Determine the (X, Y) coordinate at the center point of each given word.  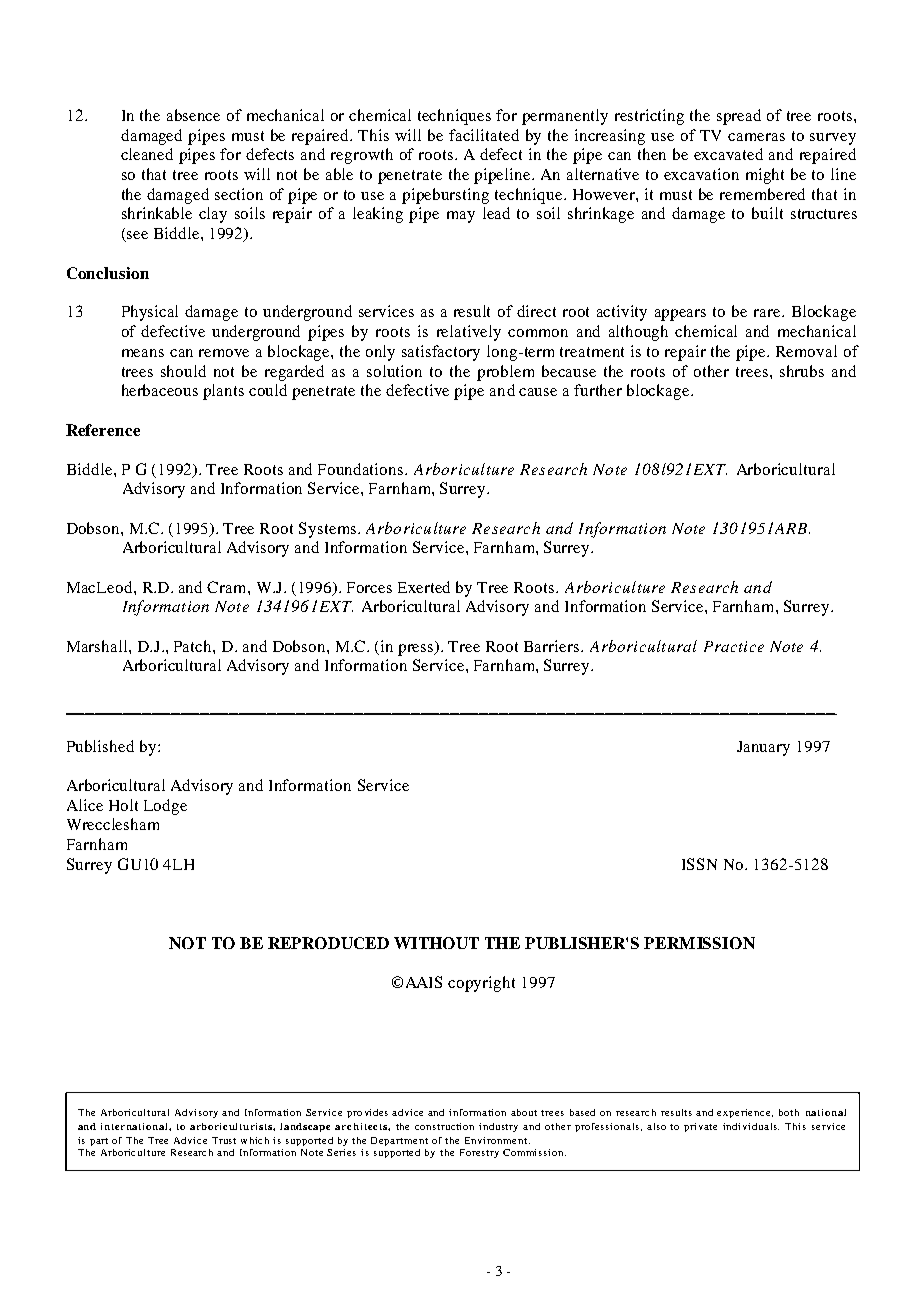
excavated (728, 154)
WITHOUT (436, 943)
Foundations (362, 469)
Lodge (165, 807)
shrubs (802, 371)
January (763, 748)
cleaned (147, 154)
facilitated (484, 135)
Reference (103, 430)
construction (444, 1126)
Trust (224, 1140)
